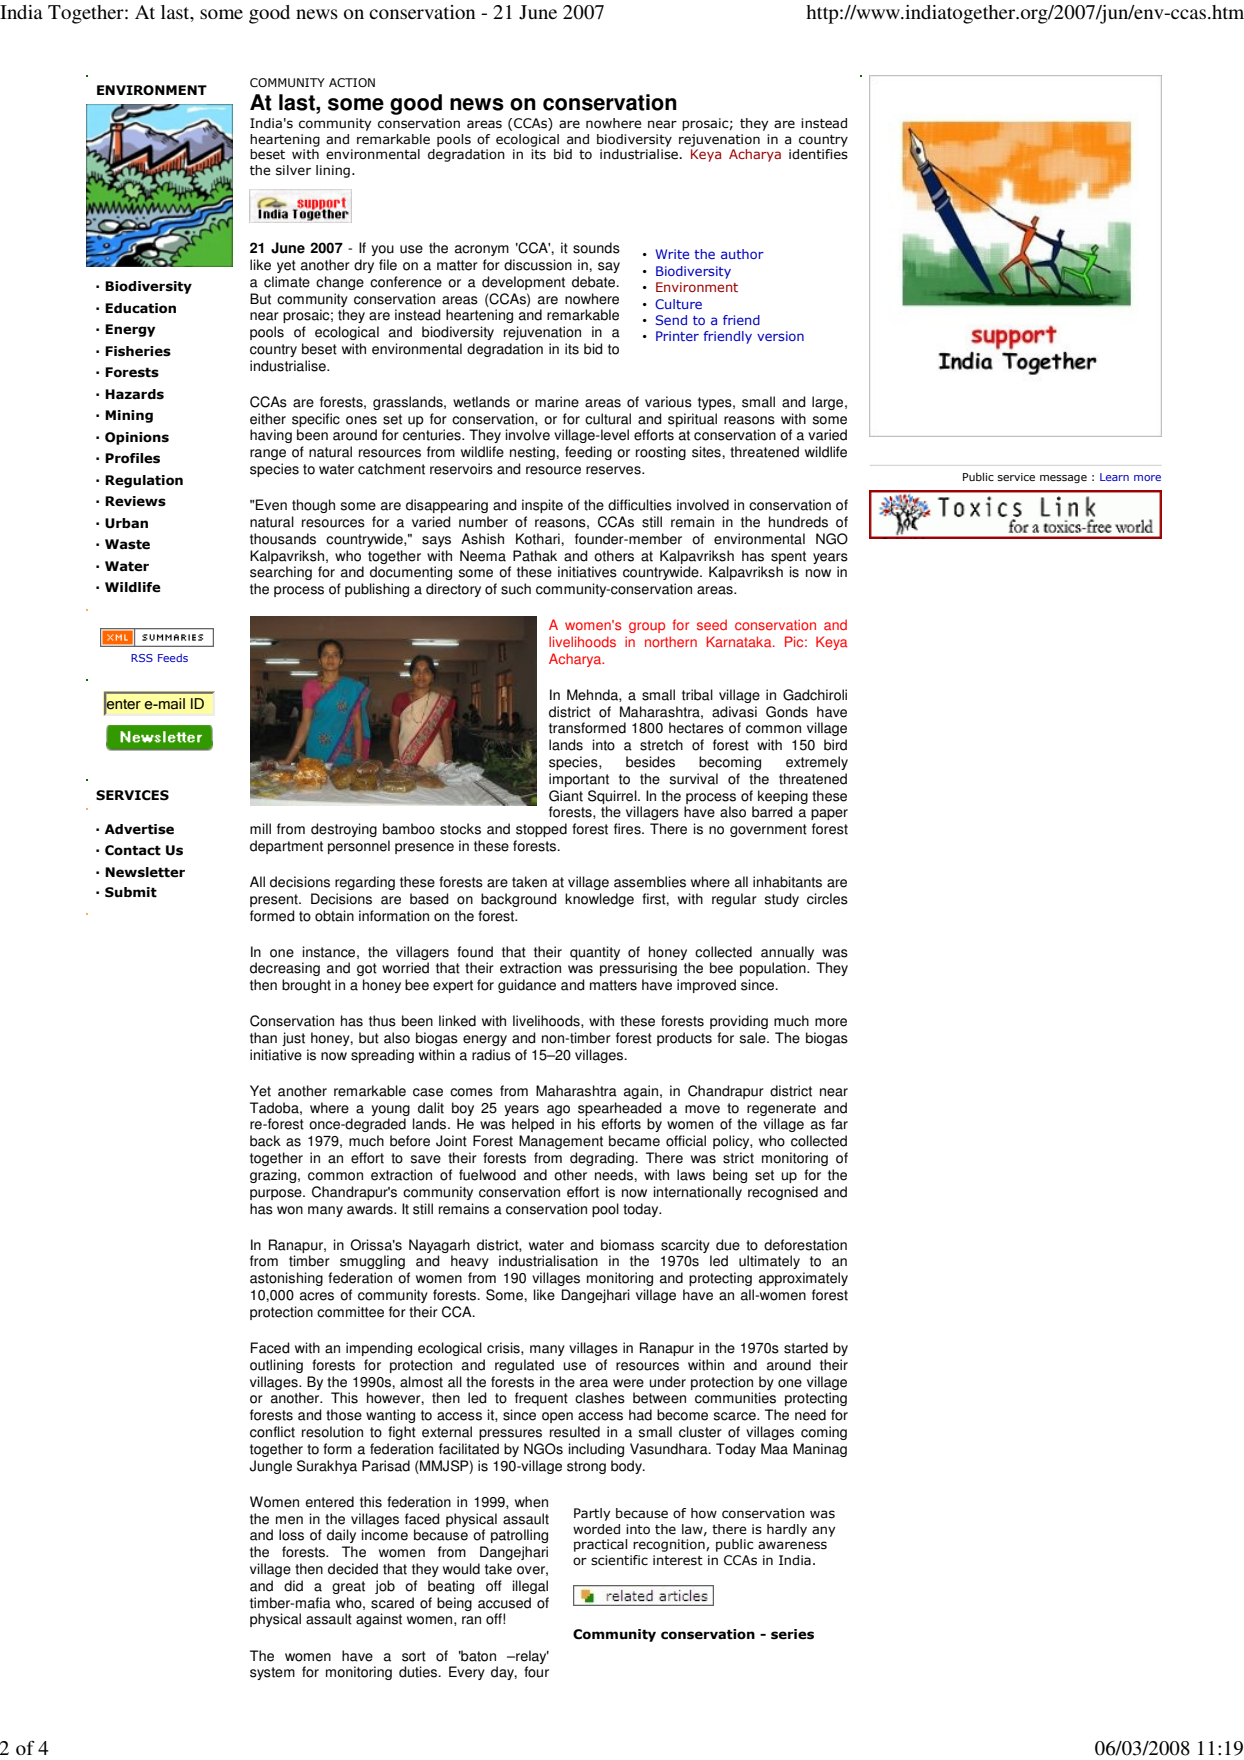  Describe the element at coordinates (619, 1560) in the image. I see `scientific` at that location.
